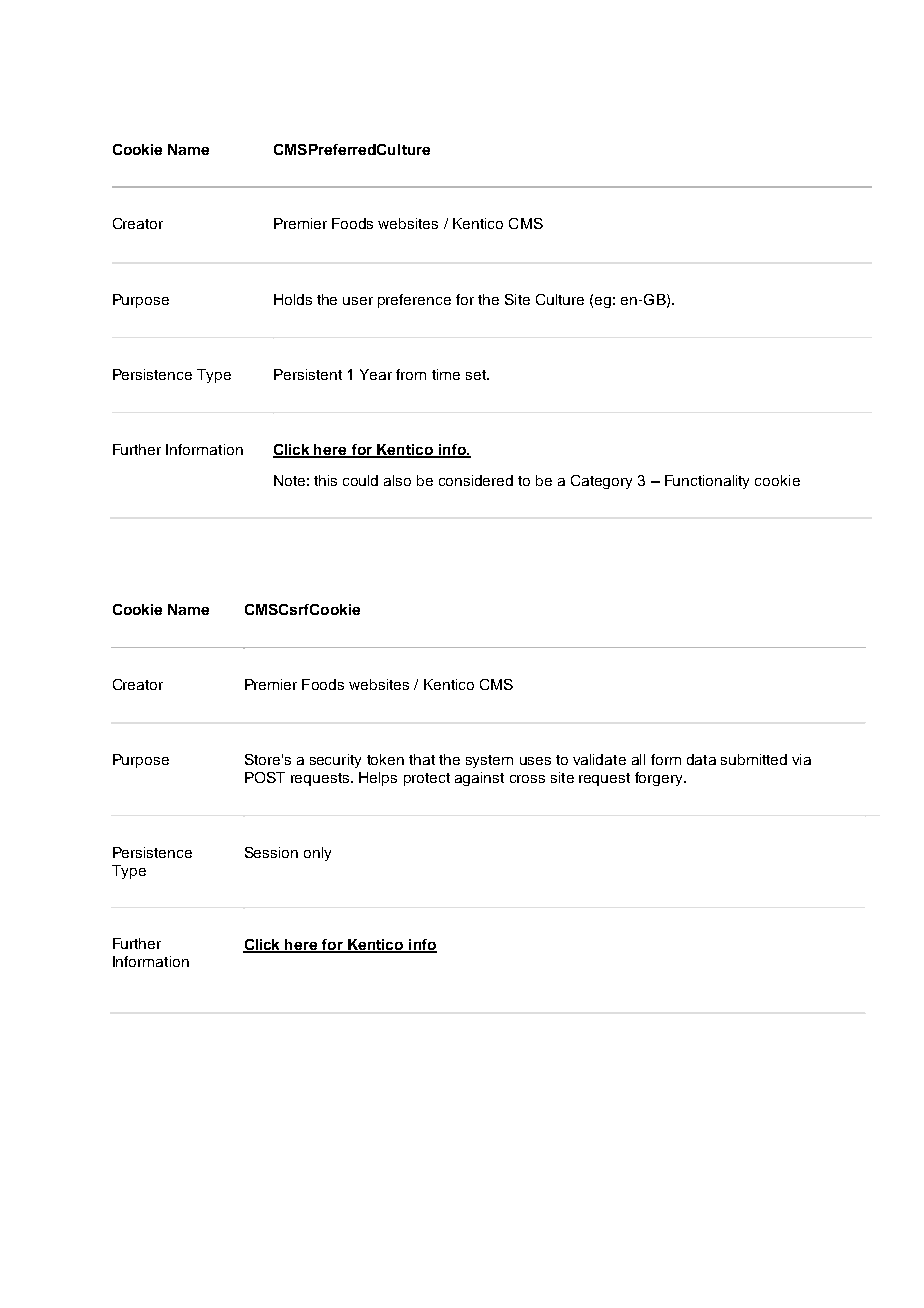 The height and width of the image is (1308, 924). Describe the element at coordinates (477, 375) in the image. I see `set` at that location.
